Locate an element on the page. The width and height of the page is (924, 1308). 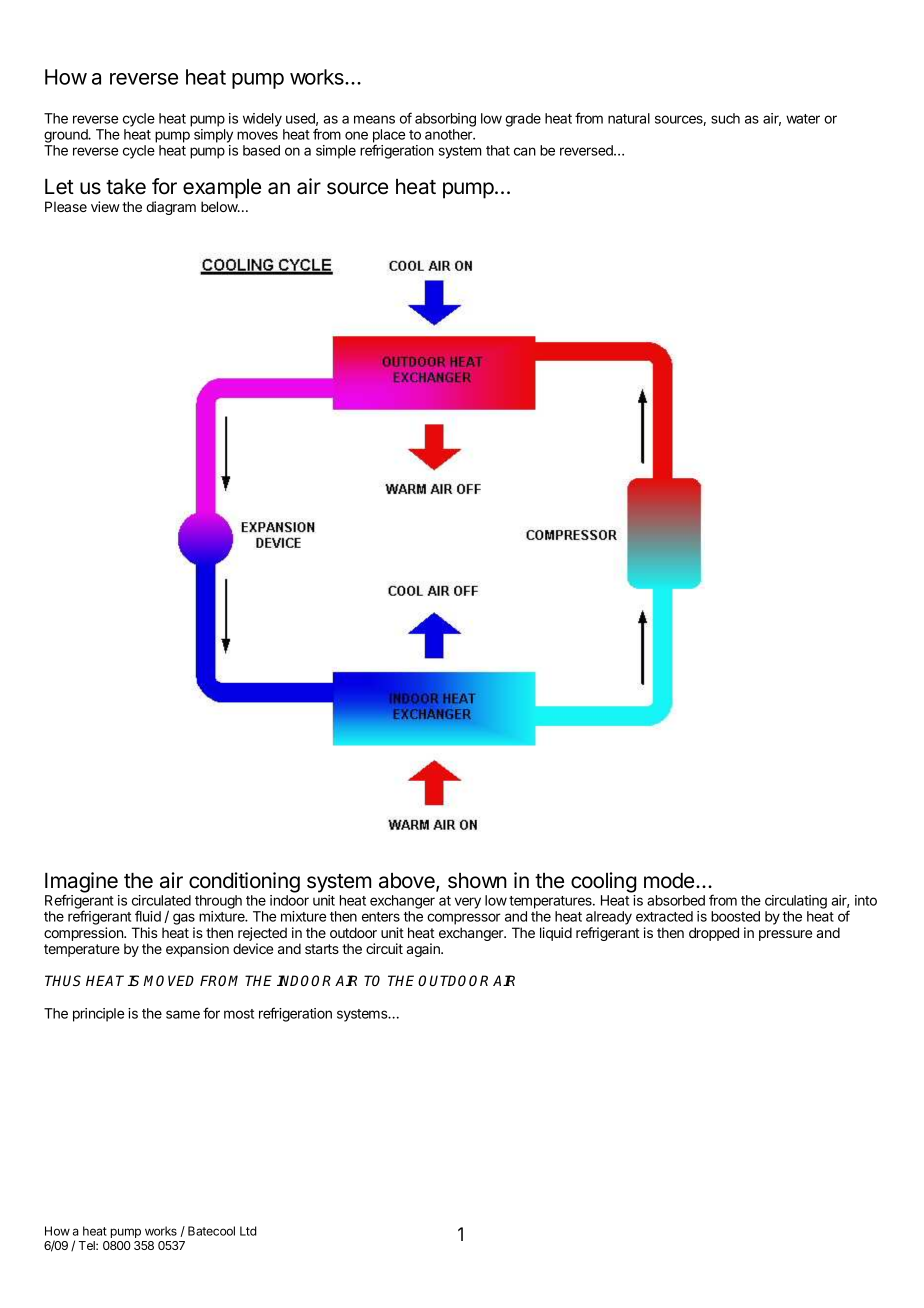
again is located at coordinates (424, 950).
